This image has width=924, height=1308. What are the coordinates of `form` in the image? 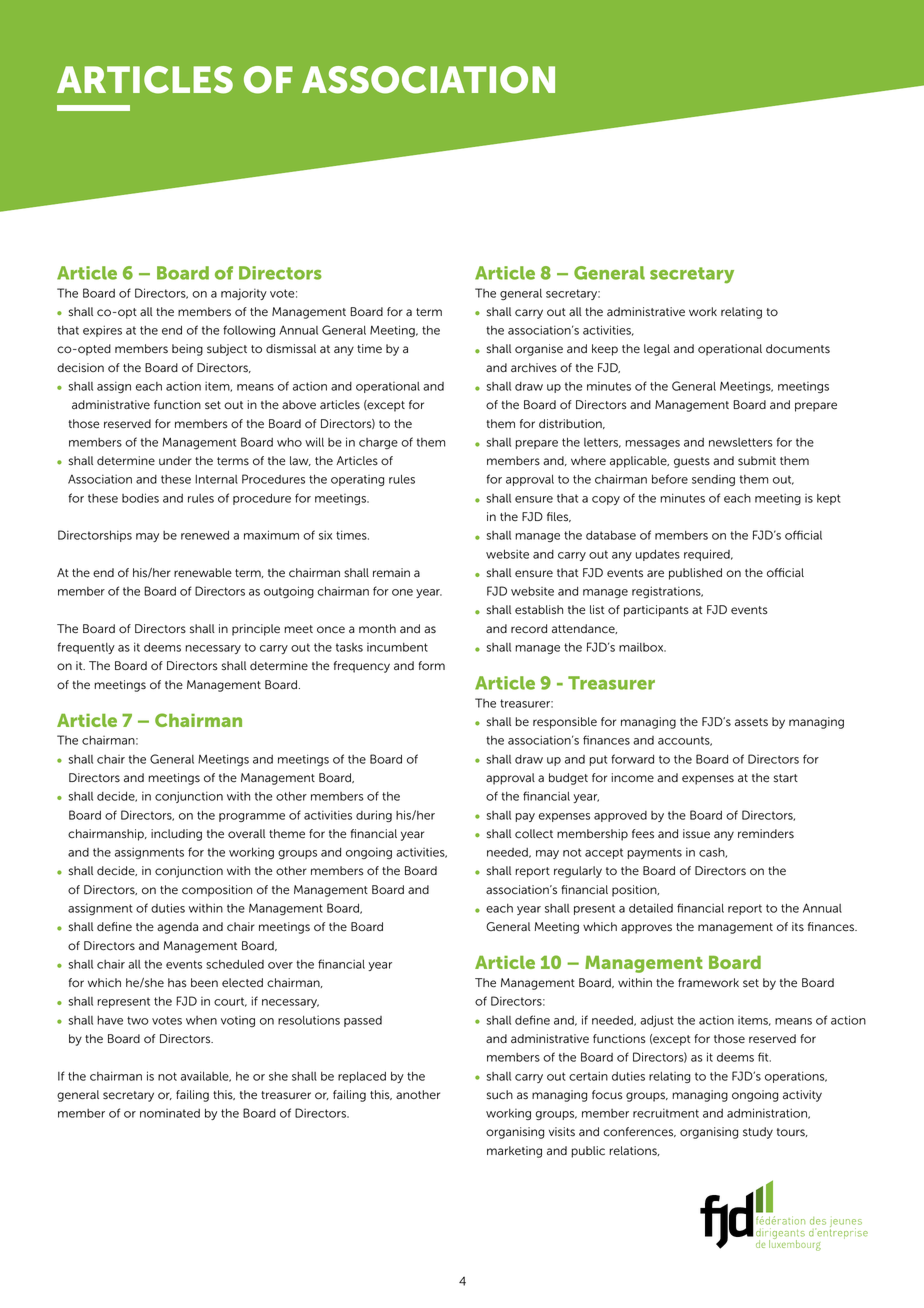 It's located at (431, 666).
